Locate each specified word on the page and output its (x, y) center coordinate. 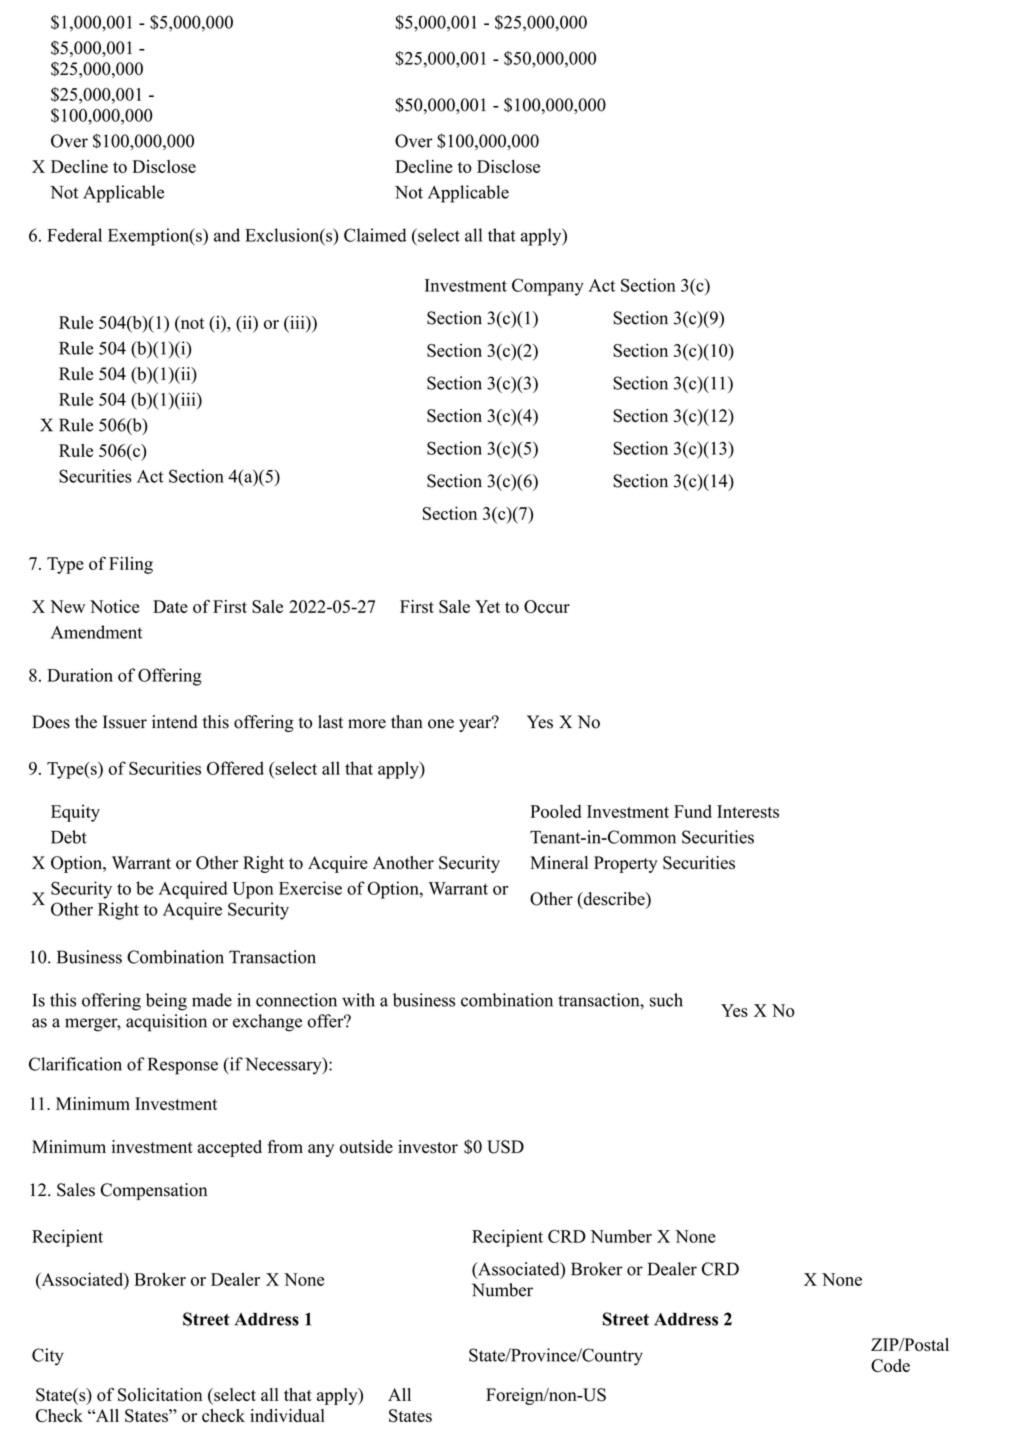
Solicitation (160, 1395)
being (166, 1002)
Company (548, 287)
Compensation (153, 1191)
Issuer (125, 722)
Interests (748, 811)
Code (890, 1365)
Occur (547, 606)
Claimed (375, 235)
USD (505, 1147)
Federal (74, 235)
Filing (131, 565)
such (666, 1000)
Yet (487, 606)
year (476, 724)
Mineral (559, 862)
